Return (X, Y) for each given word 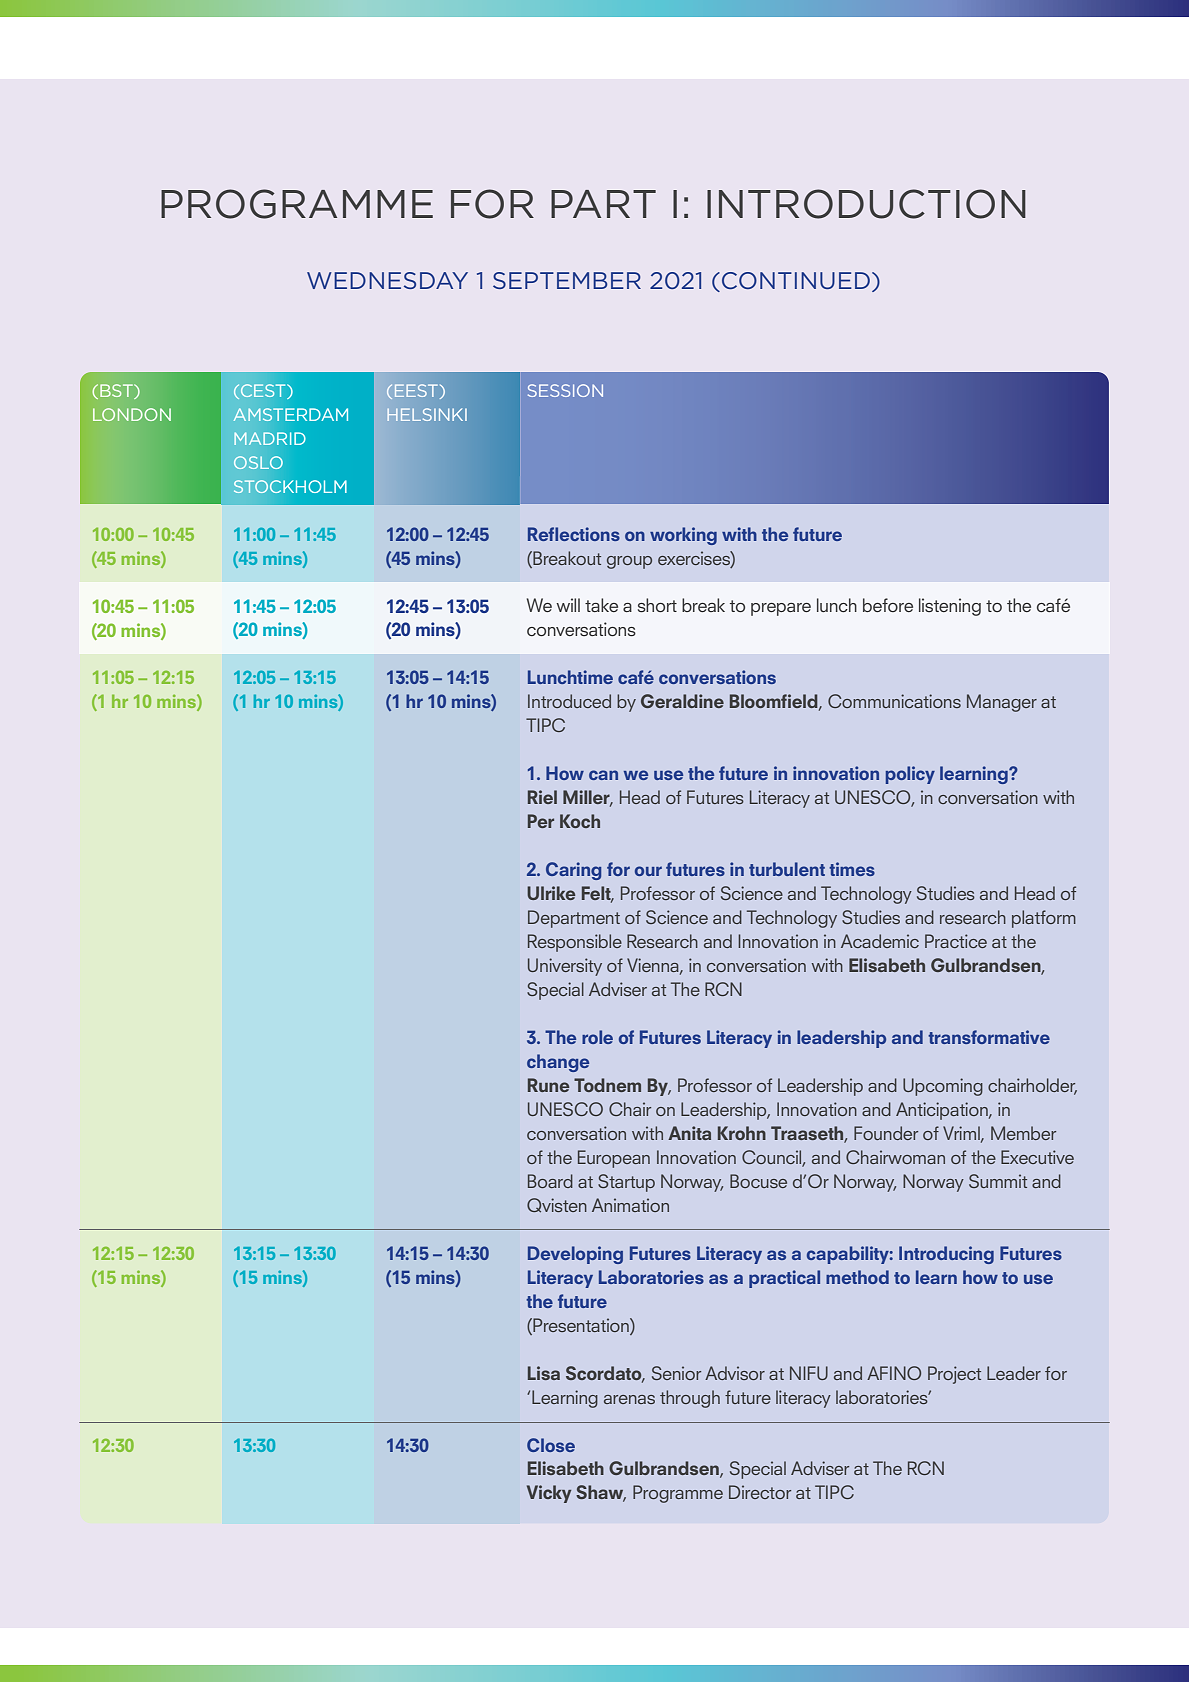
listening (950, 607)
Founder (886, 1133)
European (614, 1159)
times (852, 869)
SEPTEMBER (567, 280)
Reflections (574, 534)
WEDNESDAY (387, 280)
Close (551, 1445)
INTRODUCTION (866, 204)
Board (550, 1181)
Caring (573, 871)
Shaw (601, 1493)
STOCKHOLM (290, 486)
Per (541, 821)
